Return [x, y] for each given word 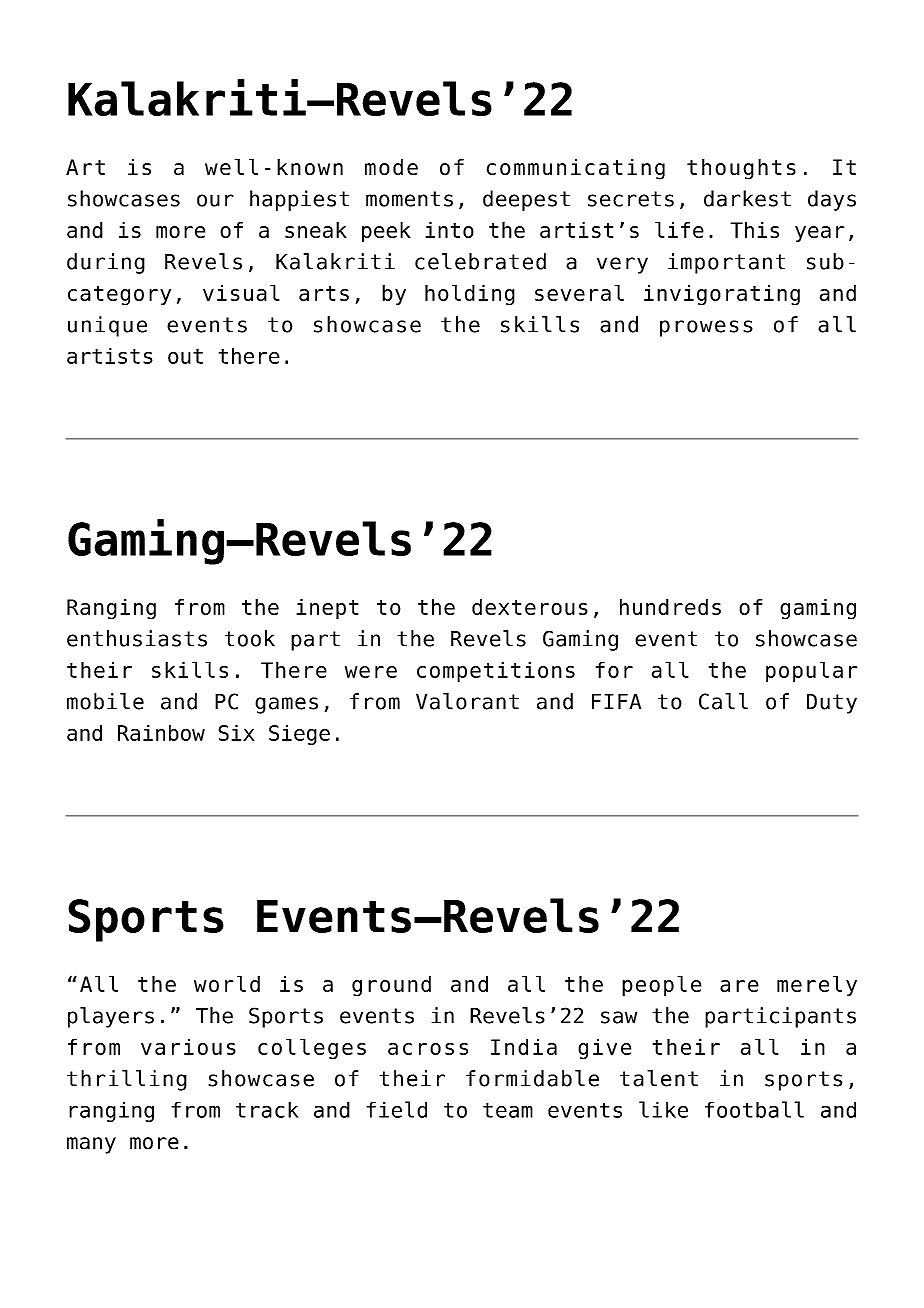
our [215, 200]
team [508, 1110]
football [754, 1109]
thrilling [127, 1080]
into [450, 230]
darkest [747, 198]
